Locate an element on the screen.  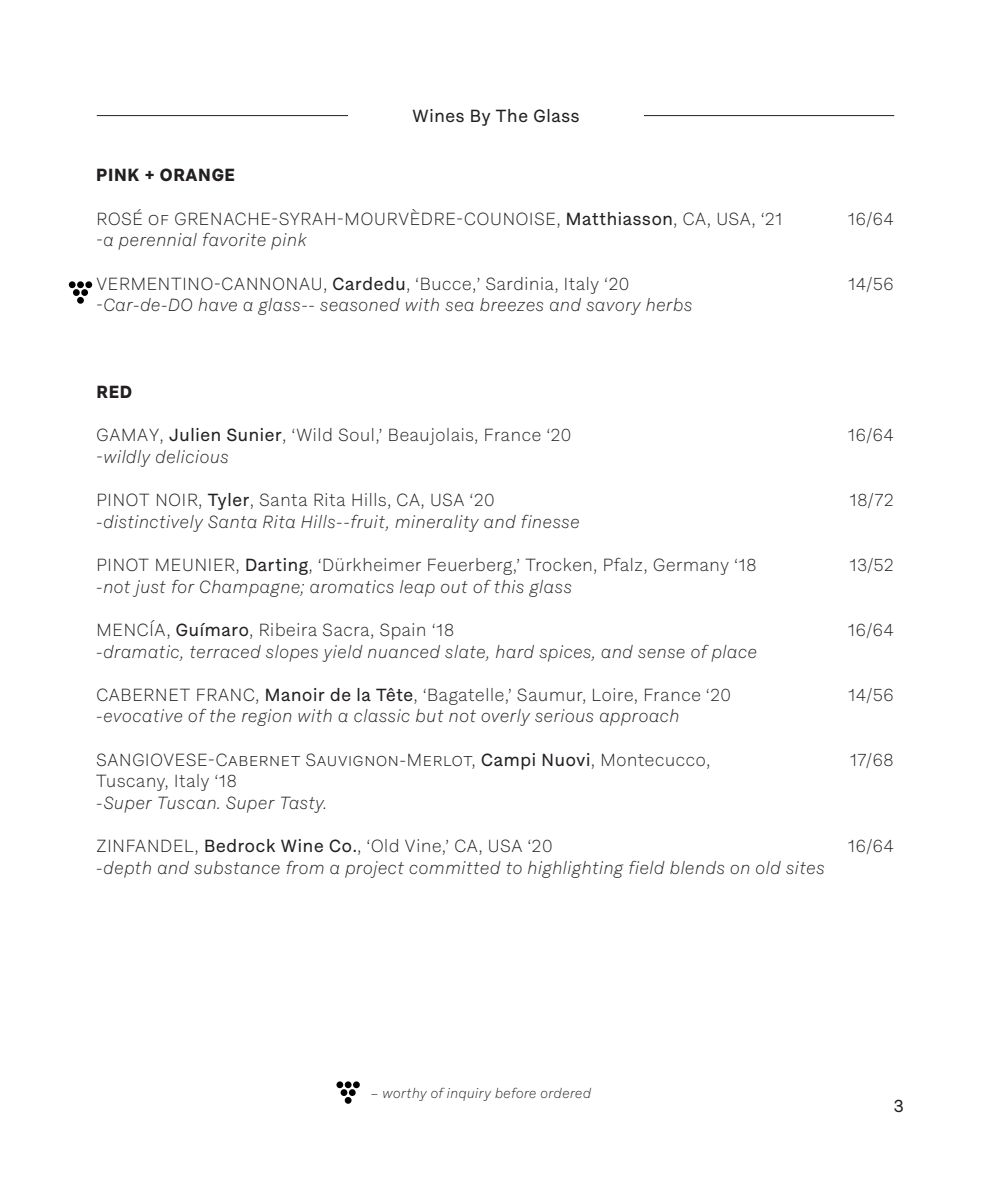
Sardinia is located at coordinates (521, 283).
